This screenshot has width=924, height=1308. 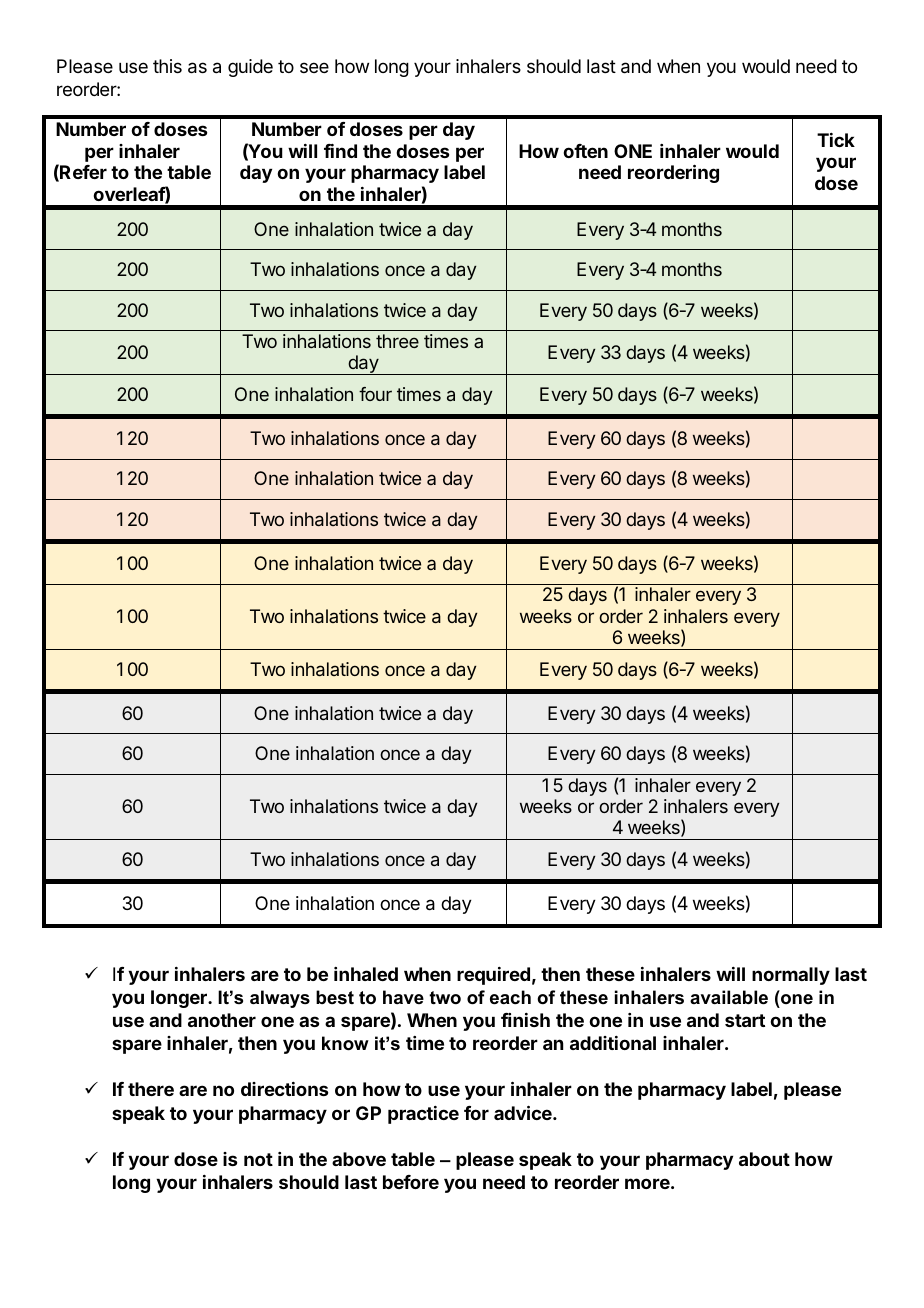 I want to click on find, so click(x=340, y=151).
